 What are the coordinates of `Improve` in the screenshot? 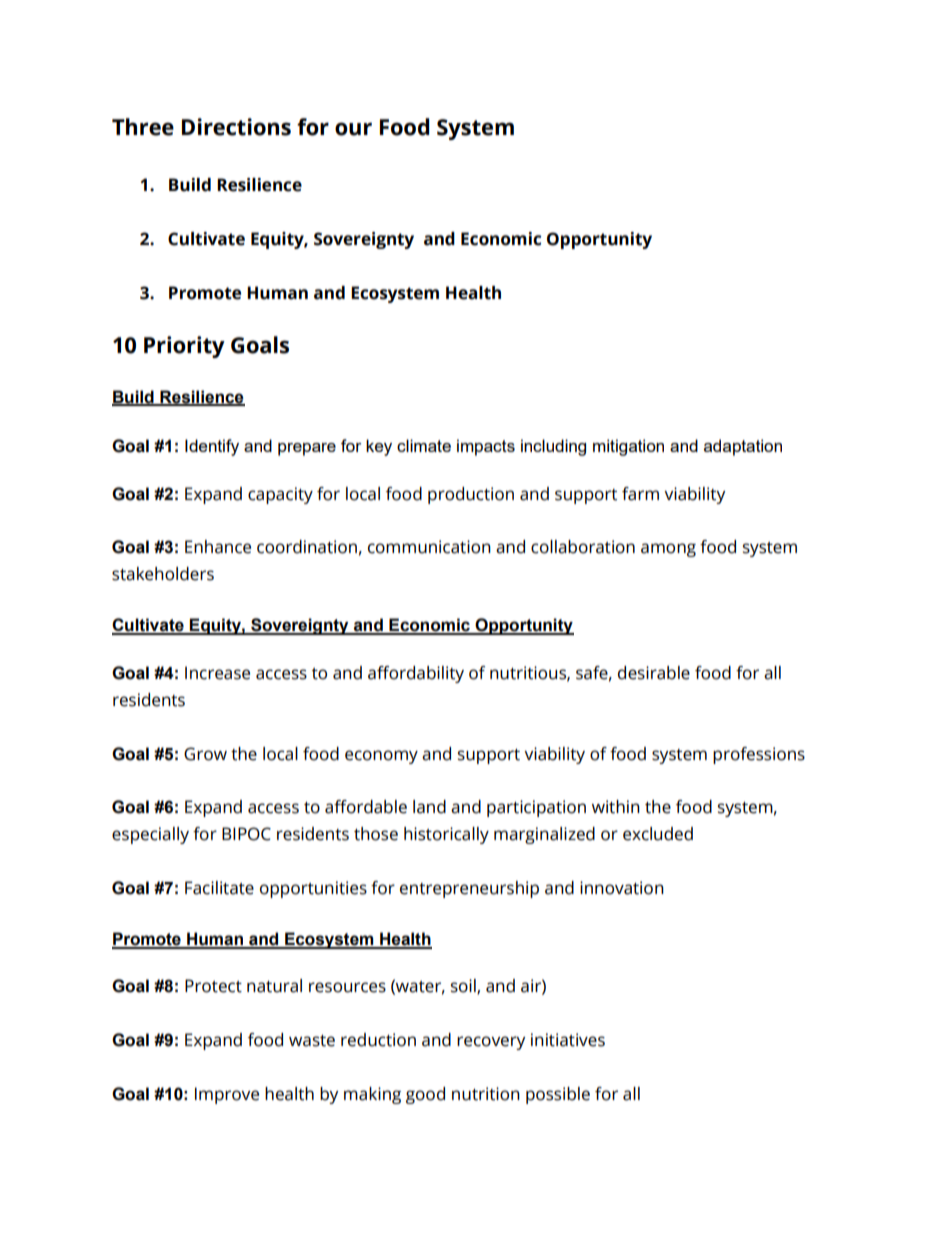 It's located at (227, 1095).
